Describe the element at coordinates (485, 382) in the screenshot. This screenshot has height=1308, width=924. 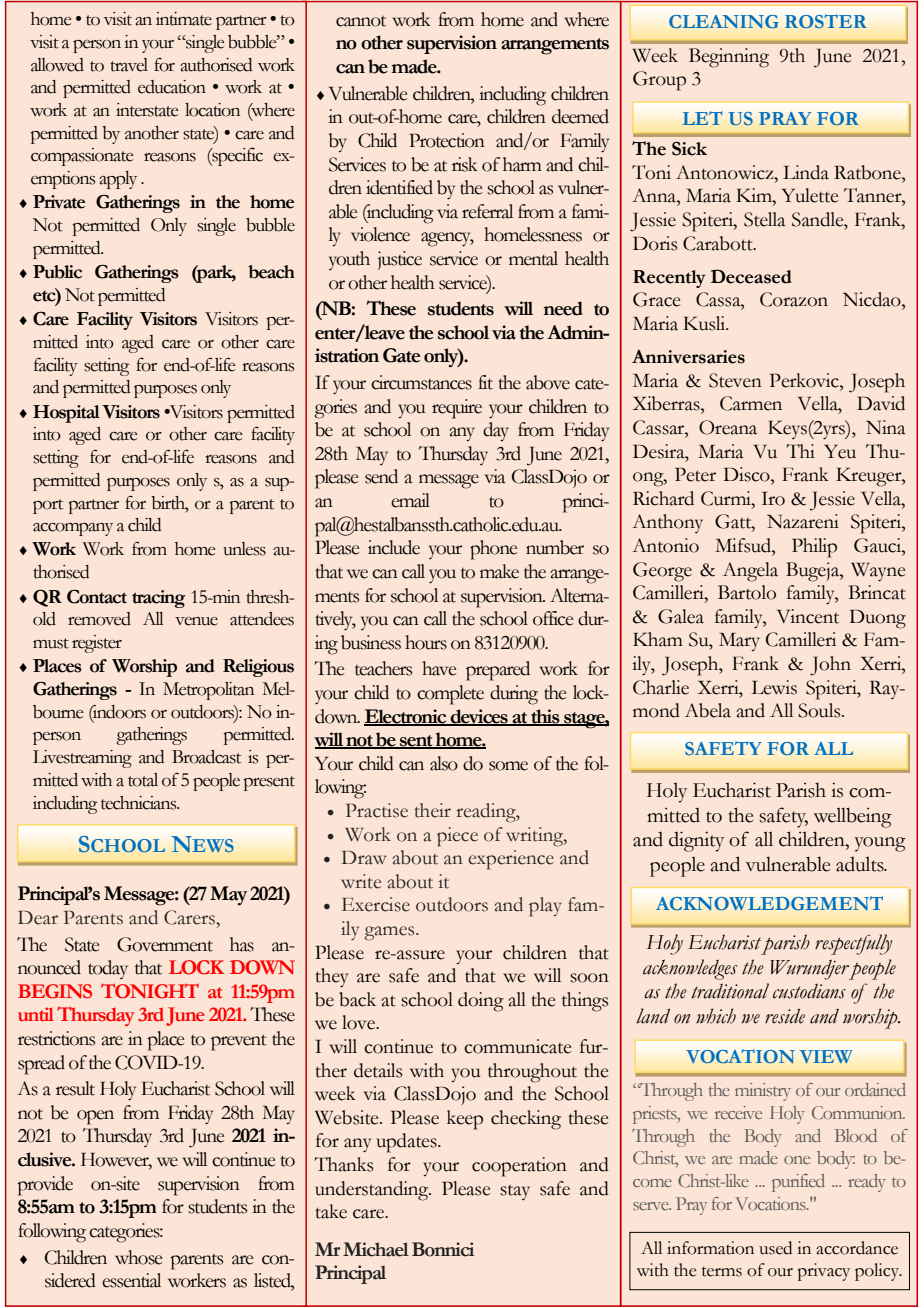
I see `fit` at that location.
